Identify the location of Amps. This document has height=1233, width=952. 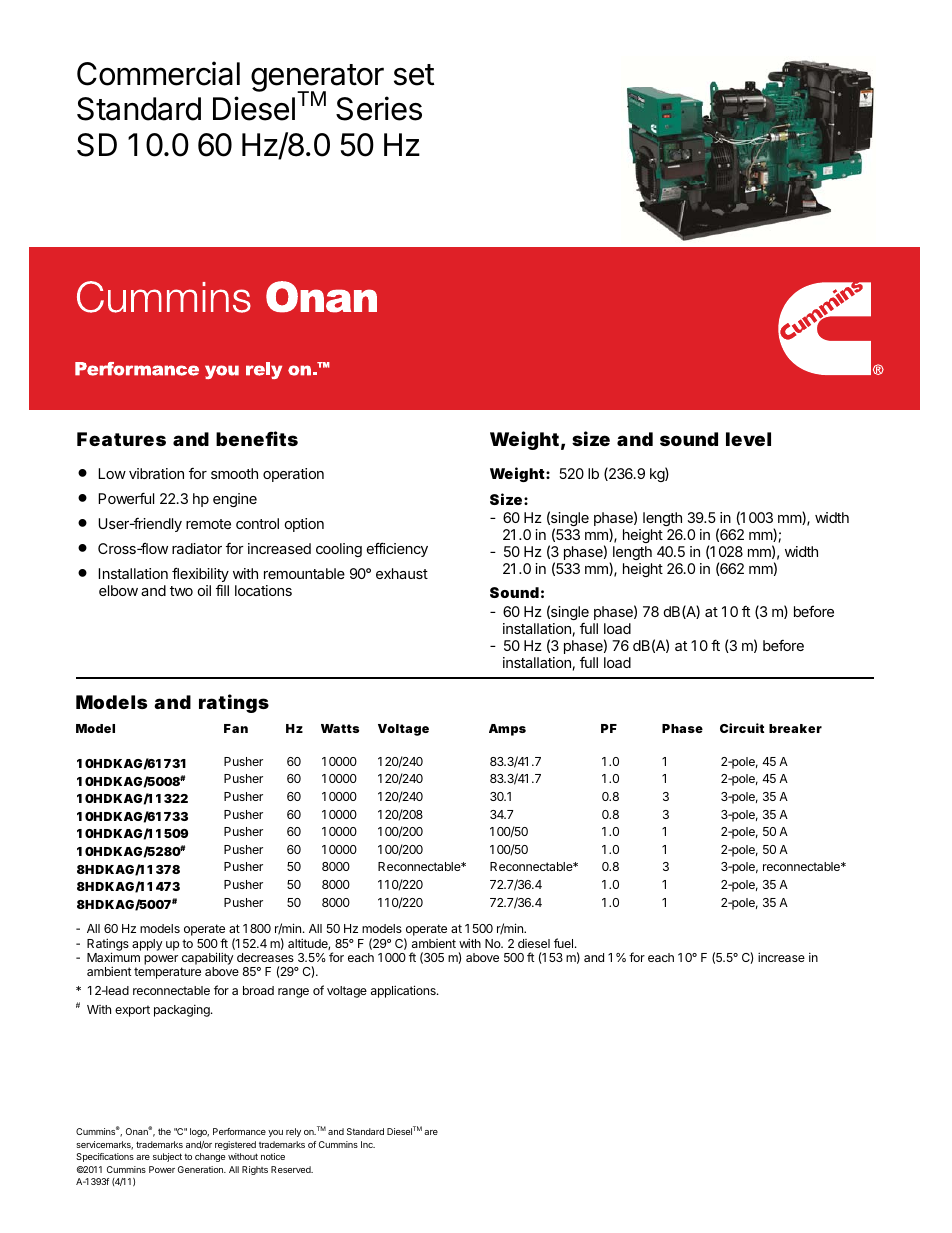
(507, 730).
